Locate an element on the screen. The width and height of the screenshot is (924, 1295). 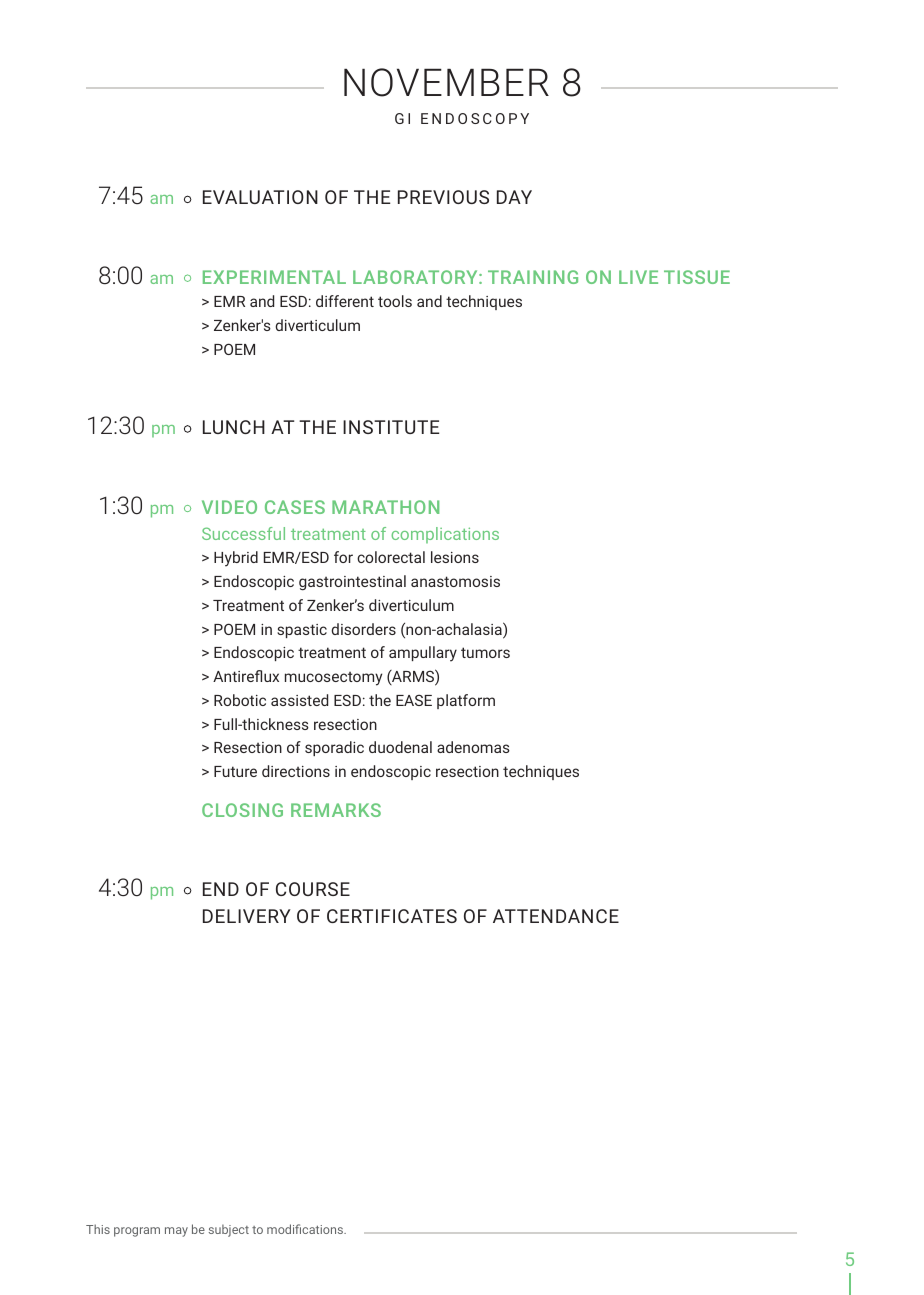
DAY is located at coordinates (514, 197).
